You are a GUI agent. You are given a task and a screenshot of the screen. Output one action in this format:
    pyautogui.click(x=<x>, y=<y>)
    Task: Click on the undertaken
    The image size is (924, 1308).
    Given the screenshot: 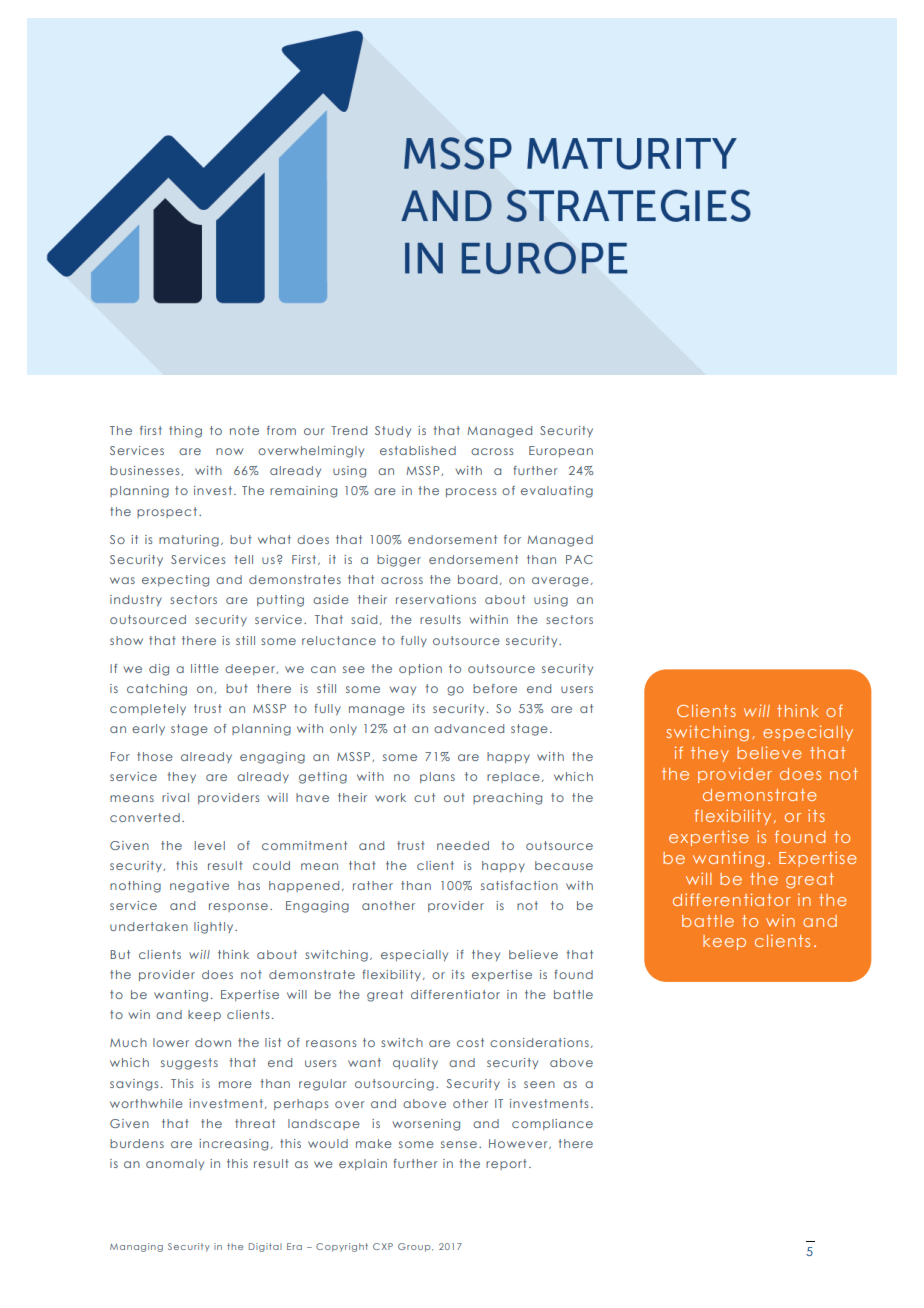 What is the action you would take?
    pyautogui.click(x=149, y=926)
